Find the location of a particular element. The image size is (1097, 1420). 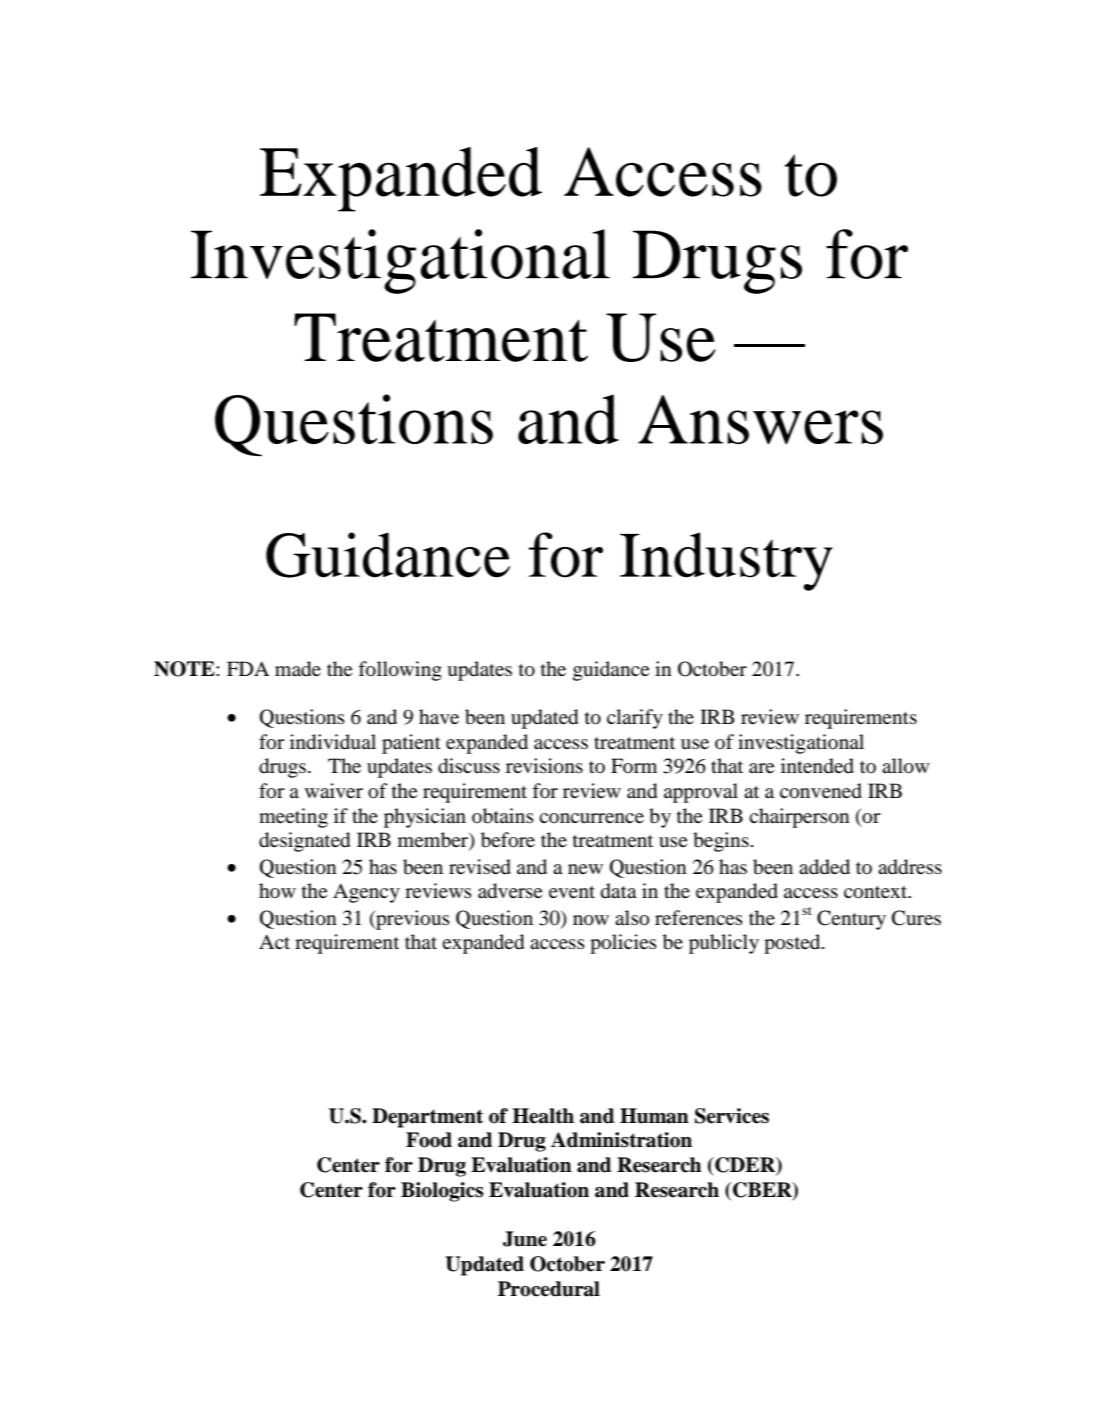

new is located at coordinates (585, 869).
